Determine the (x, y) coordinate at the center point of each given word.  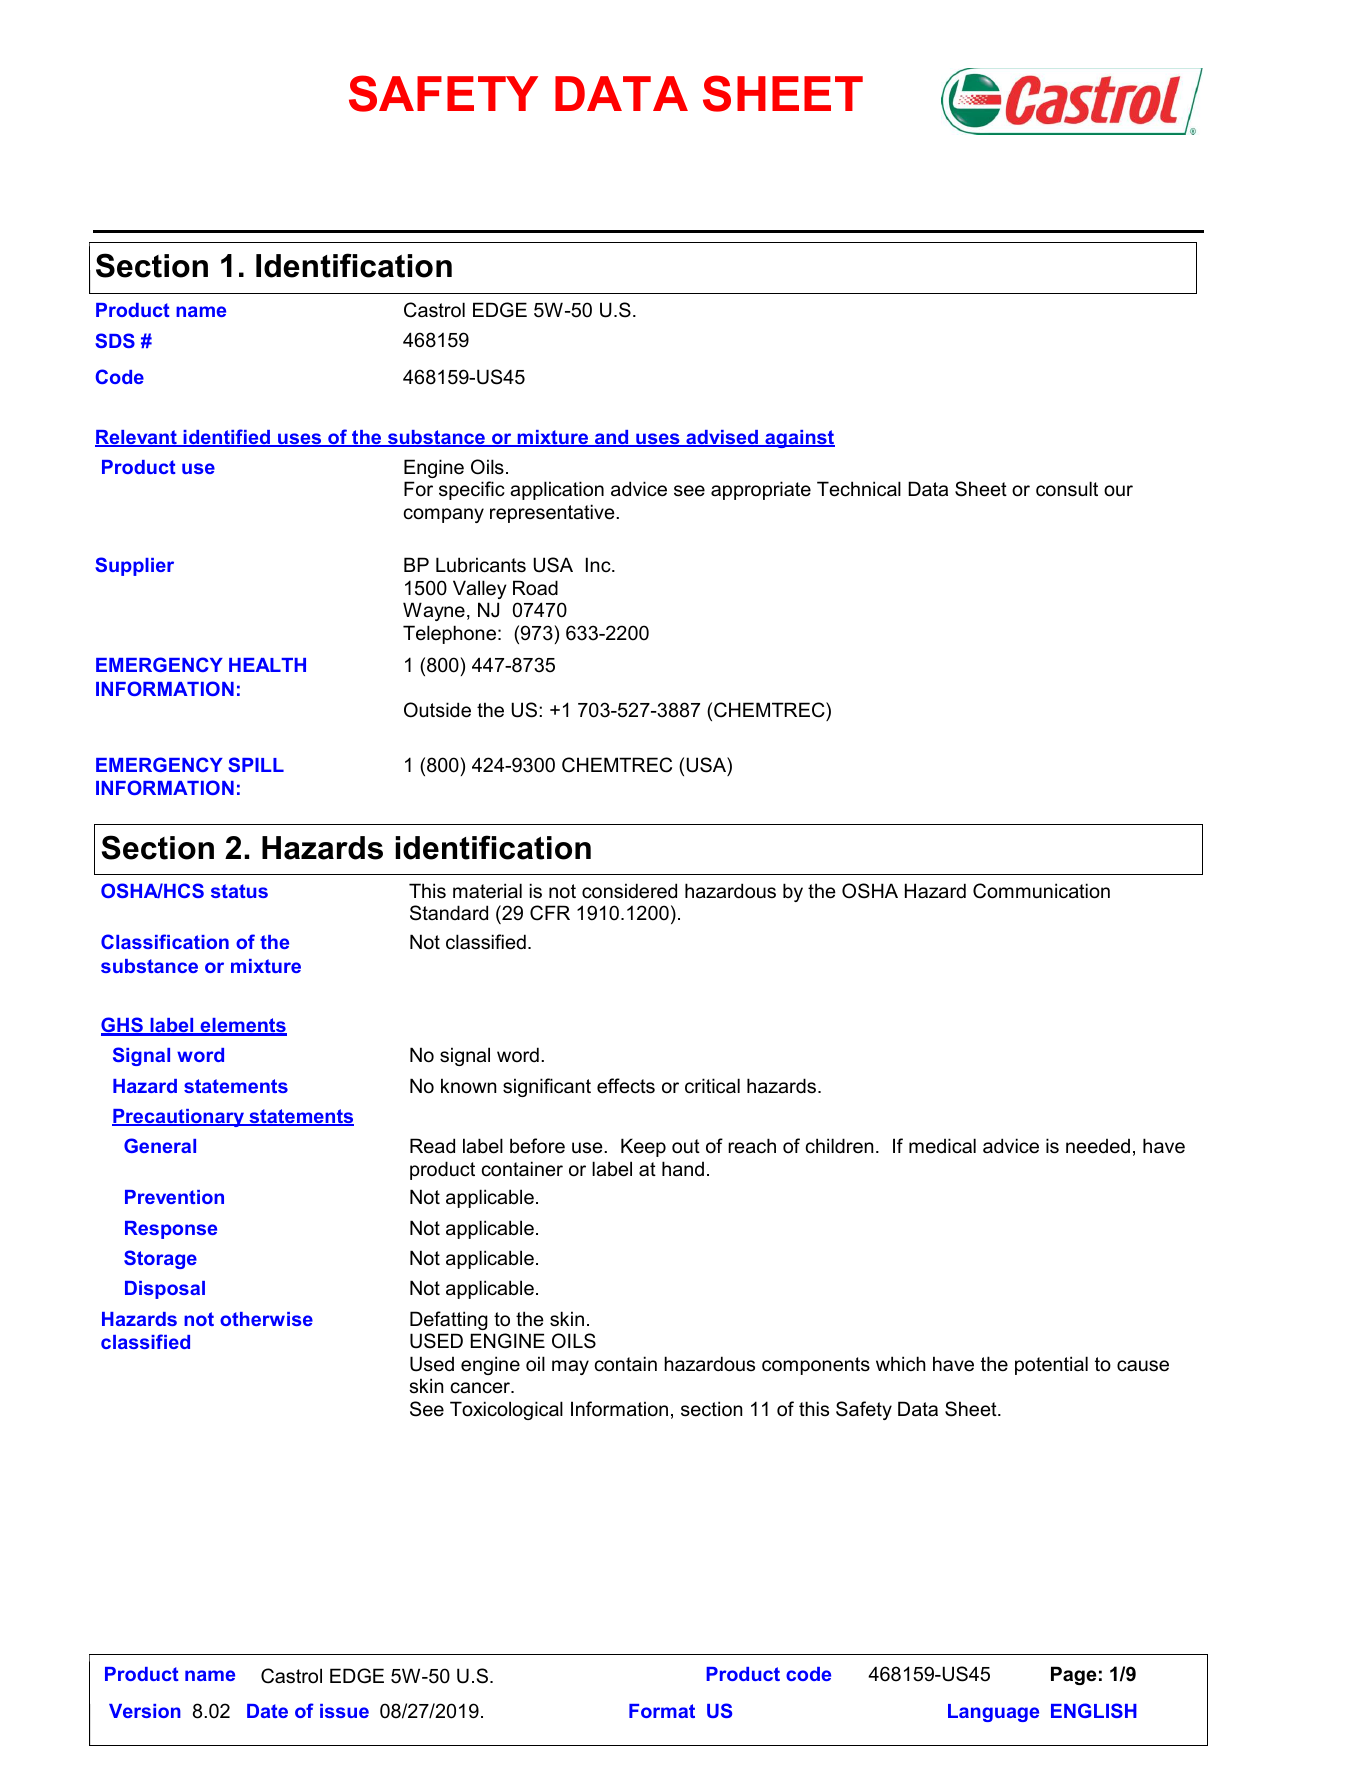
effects (626, 1086)
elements (242, 1026)
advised (722, 438)
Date (267, 1711)
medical (942, 1146)
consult (1067, 489)
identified (226, 438)
